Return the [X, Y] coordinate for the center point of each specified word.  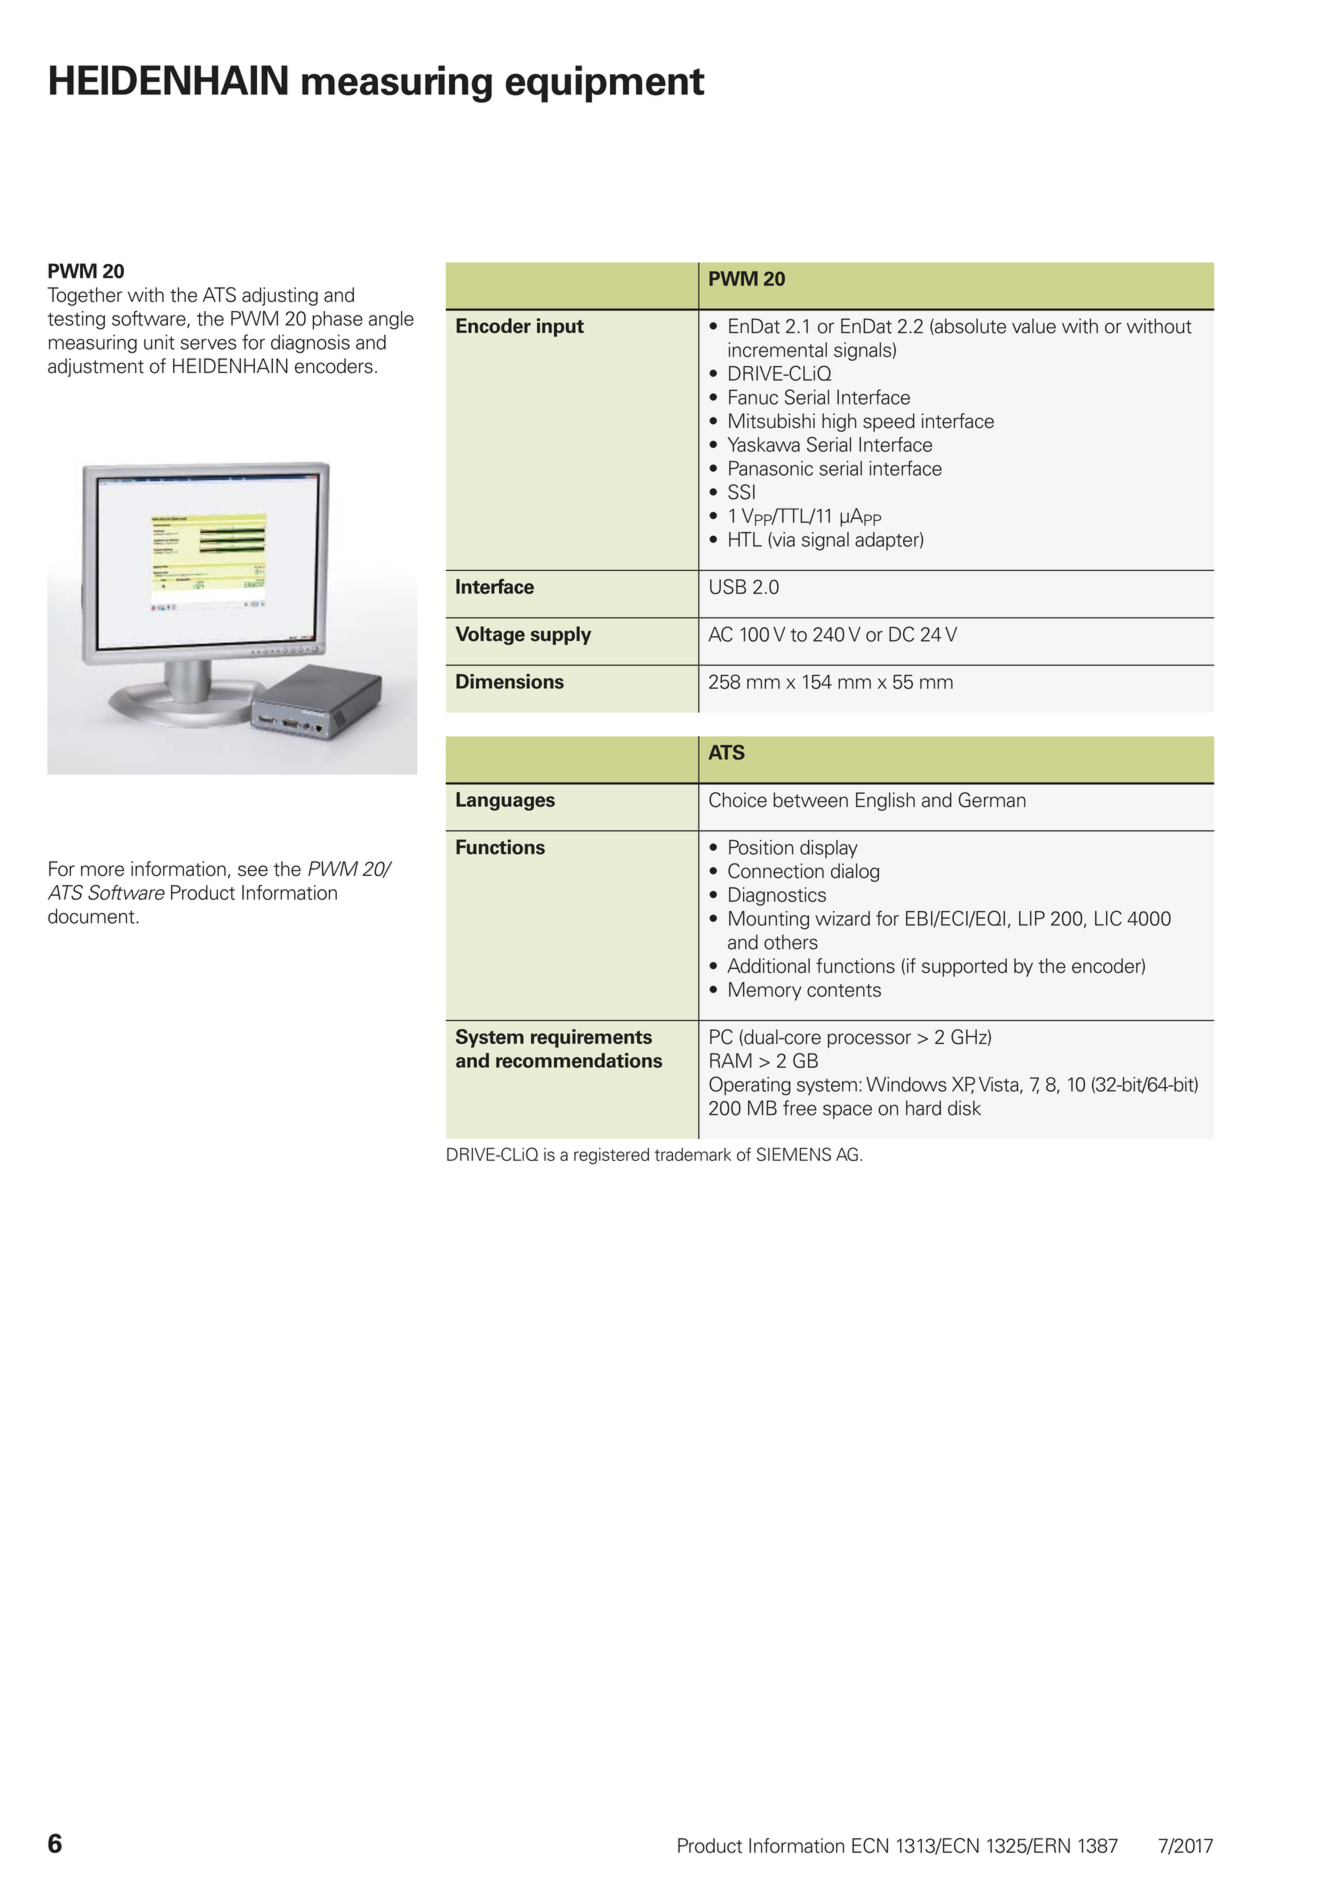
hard [923, 1108]
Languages [505, 801]
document [92, 916]
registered [611, 1156]
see [253, 870]
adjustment [96, 367]
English [885, 801]
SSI [741, 492]
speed [889, 422]
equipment [605, 84]
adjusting [280, 296]
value [1034, 326]
